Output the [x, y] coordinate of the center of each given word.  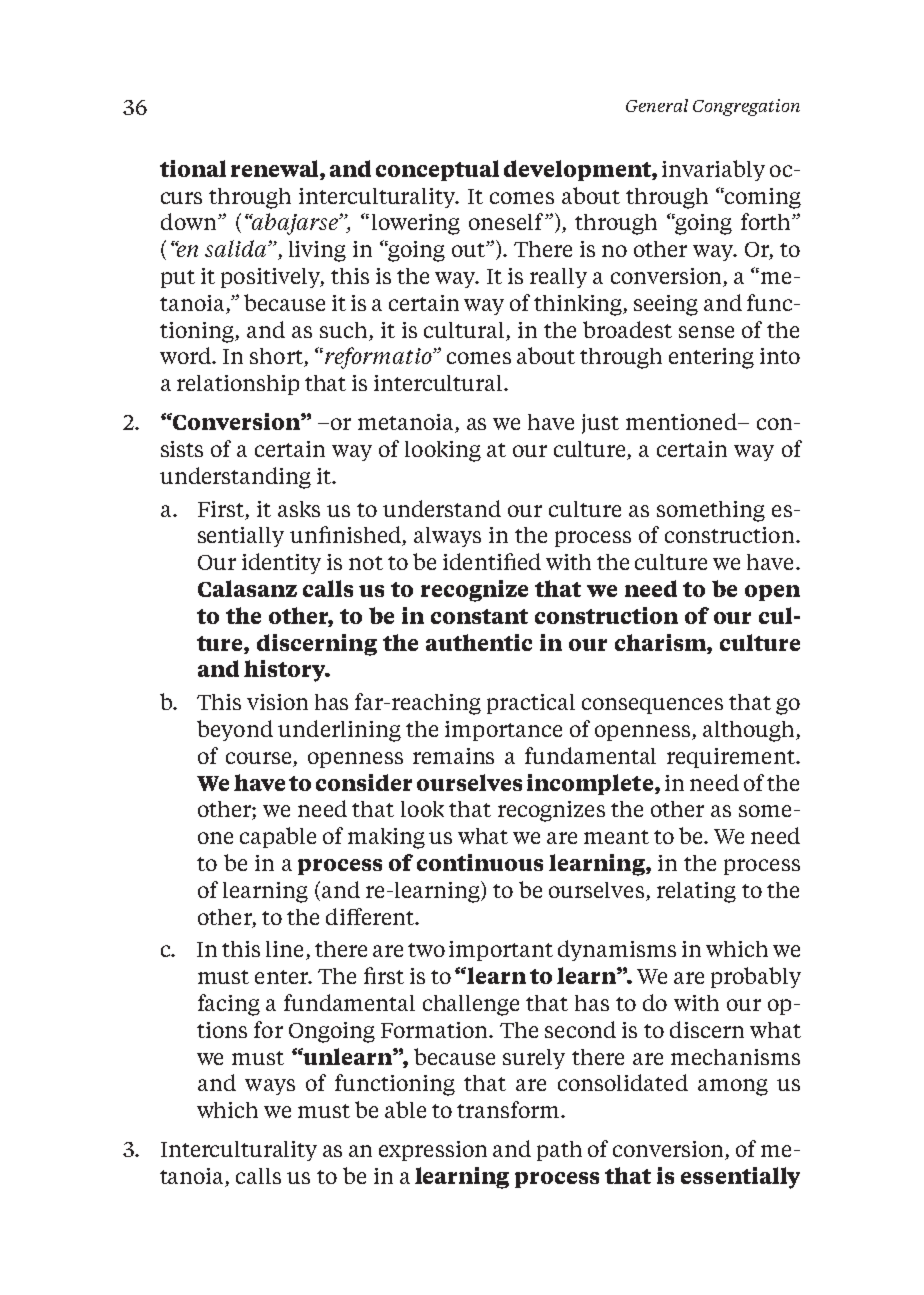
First [221, 509]
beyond [235, 730]
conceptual [437, 170]
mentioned [682, 421]
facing [229, 1005]
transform [509, 1109]
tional [193, 168]
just [600, 424]
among [733, 1087]
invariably [713, 170]
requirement [732, 758]
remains [453, 756]
